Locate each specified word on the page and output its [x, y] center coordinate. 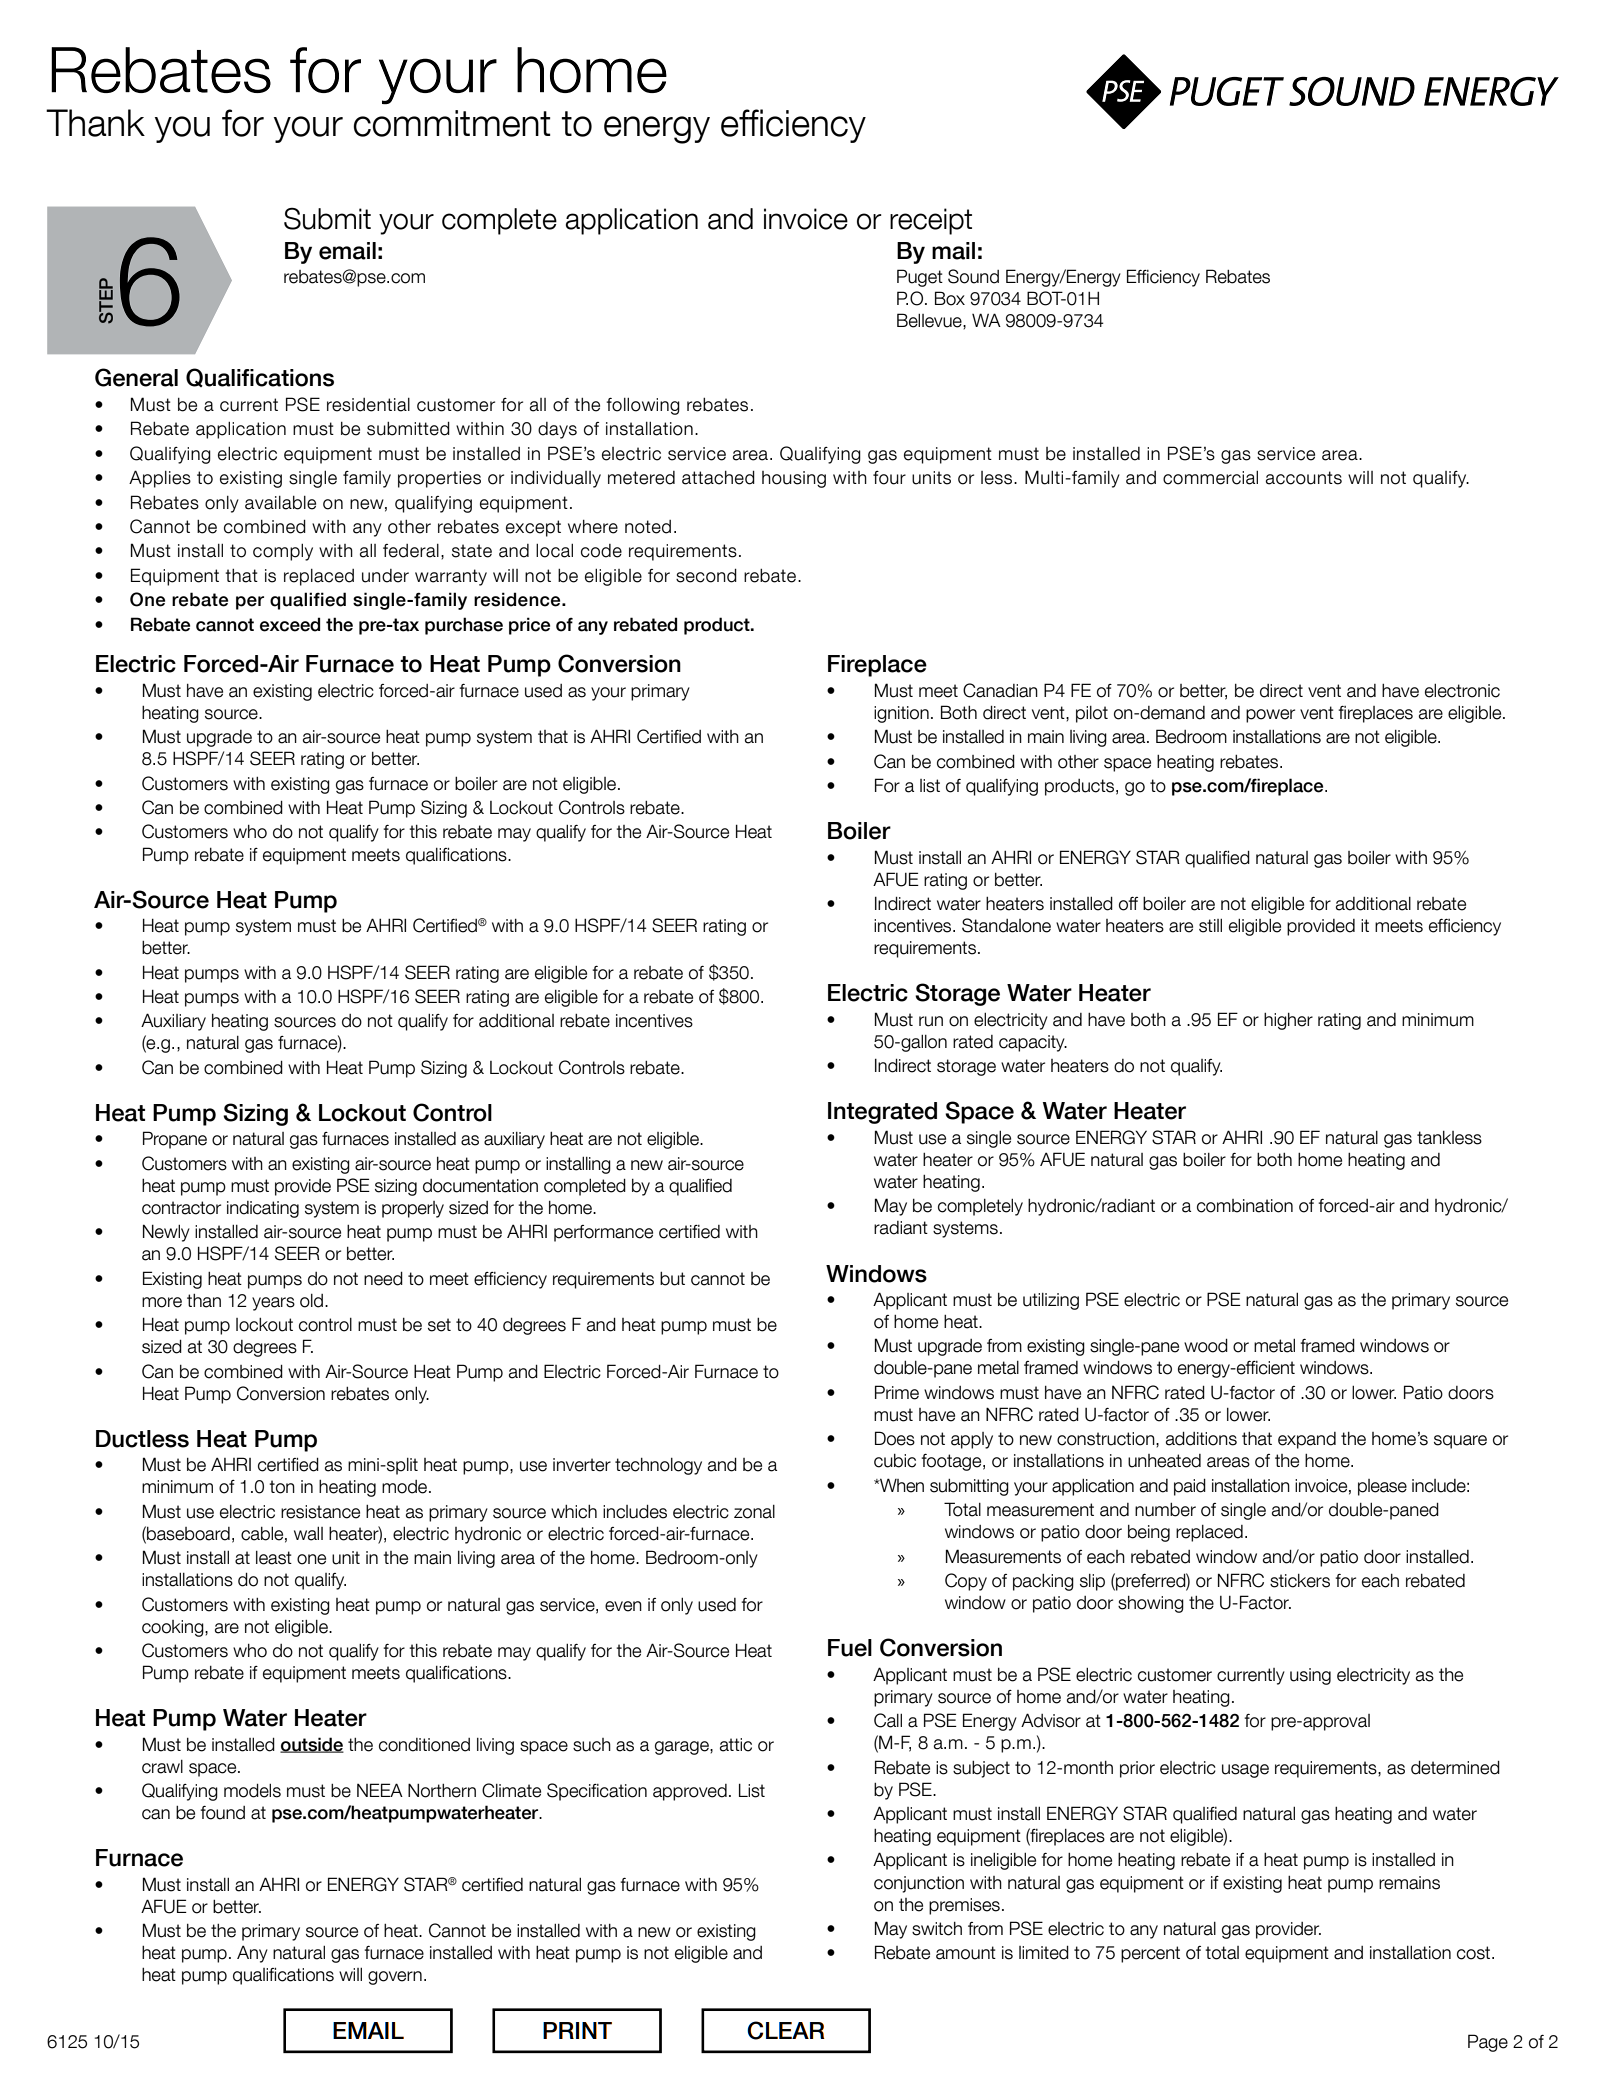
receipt [931, 221]
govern [395, 1978]
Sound [973, 276]
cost [1475, 1953]
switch [937, 1929]
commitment [452, 123]
